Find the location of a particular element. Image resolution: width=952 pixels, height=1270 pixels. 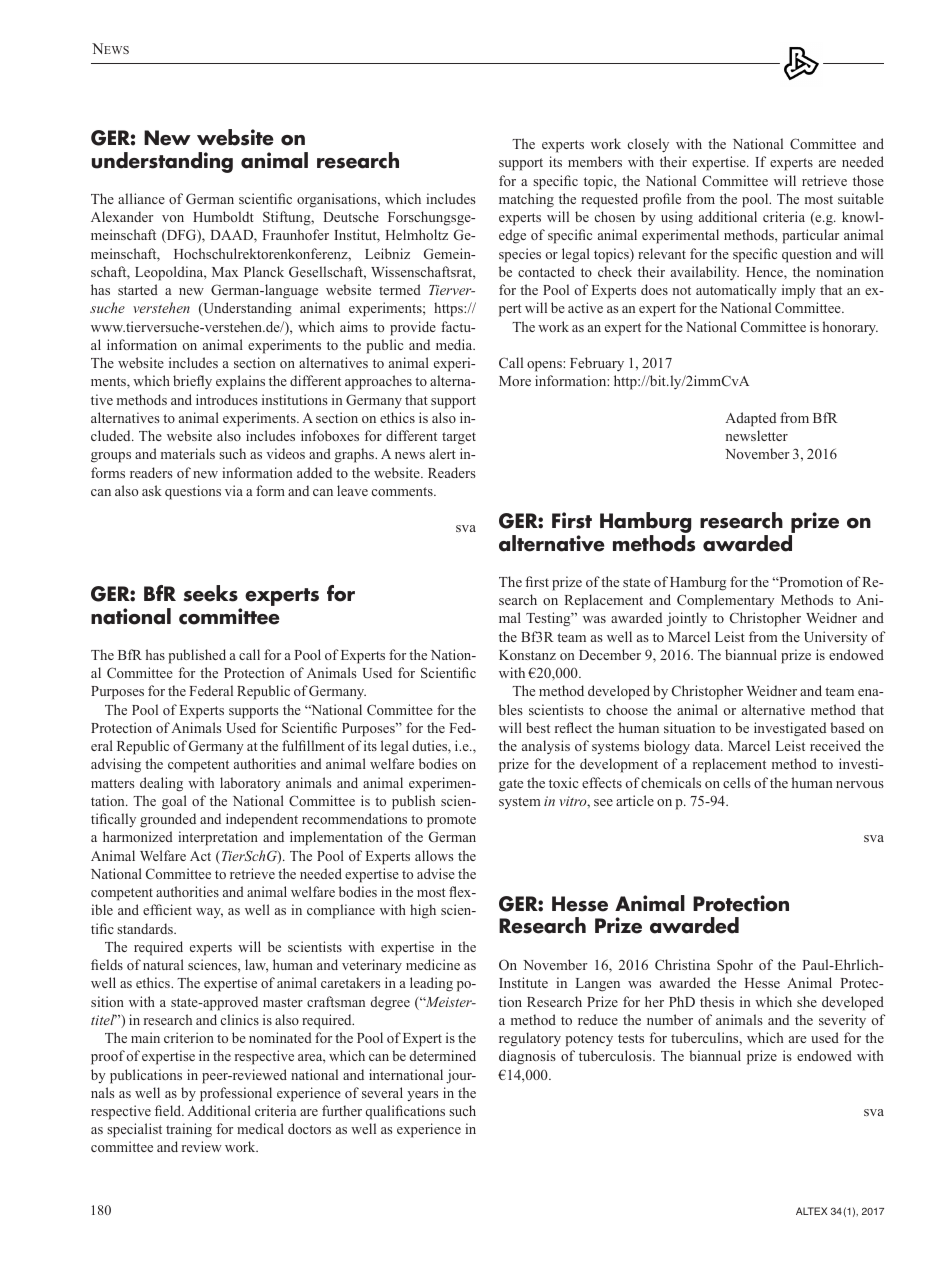

suitable is located at coordinates (861, 198).
